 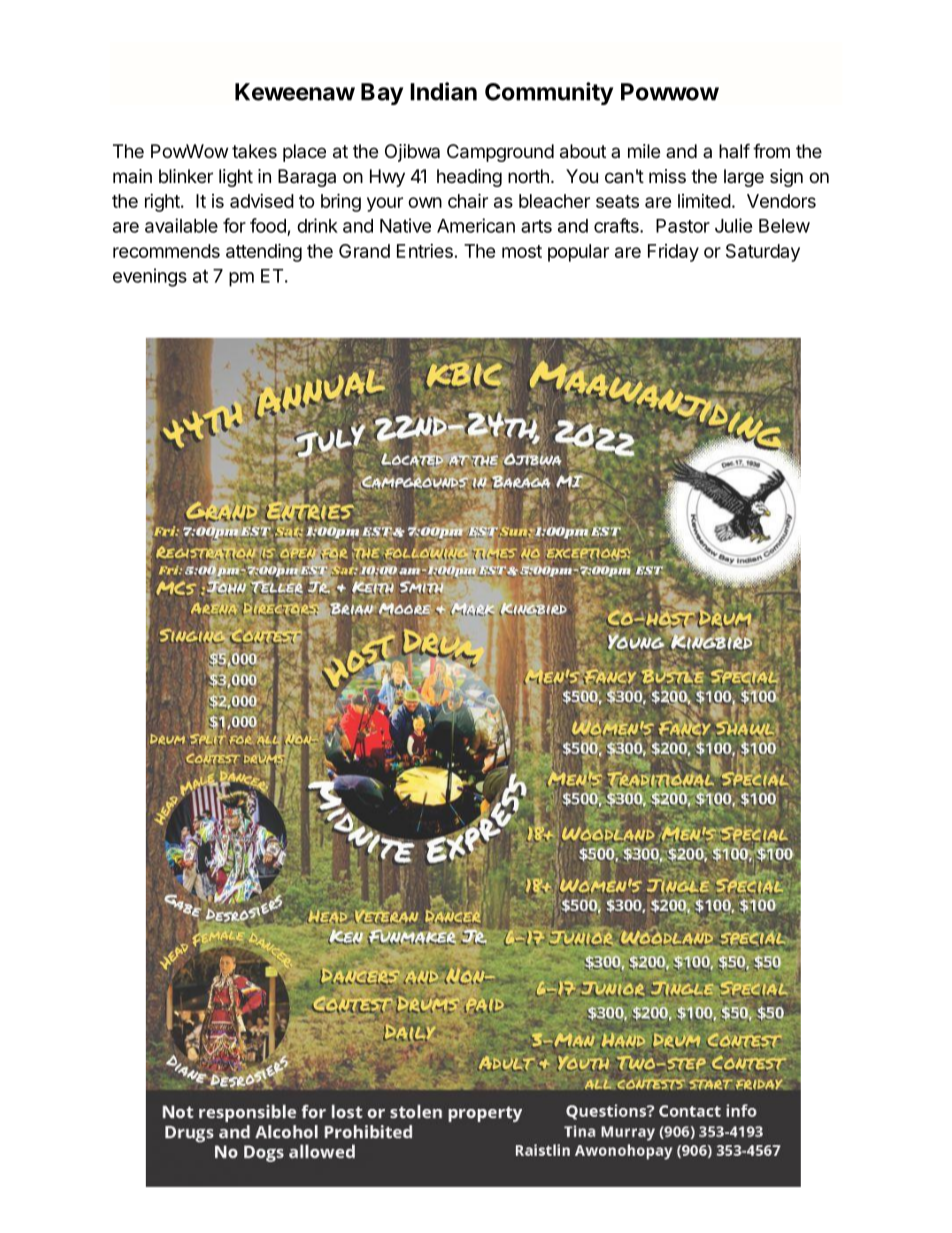 What do you see at coordinates (443, 91) in the screenshot?
I see `Indian` at bounding box center [443, 91].
